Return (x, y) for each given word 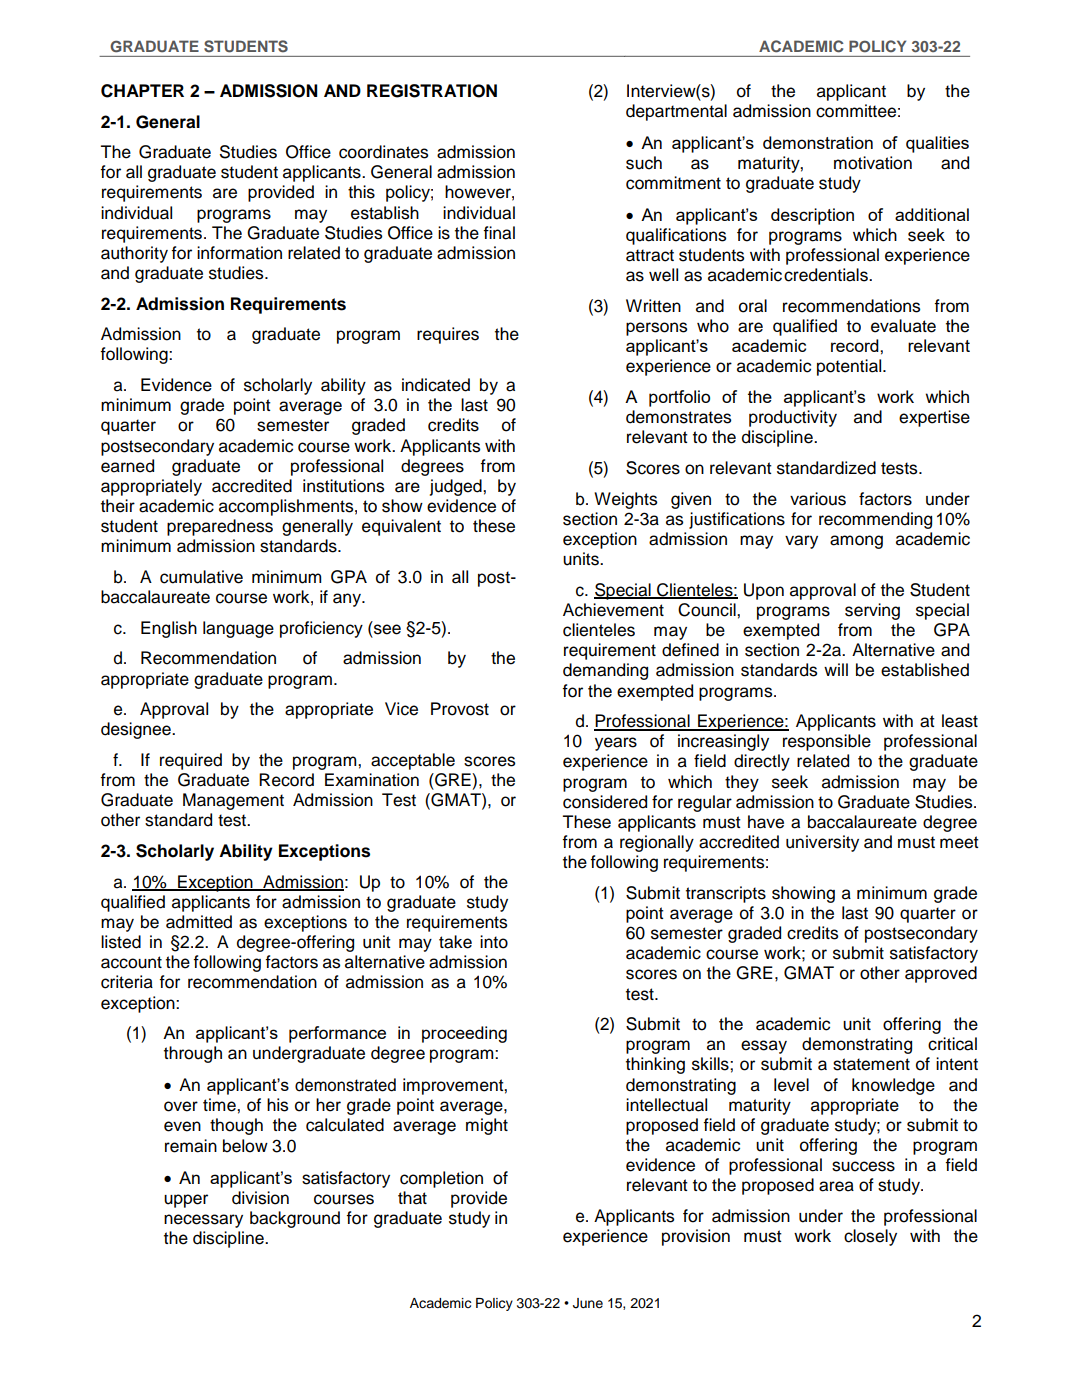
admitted (199, 922)
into (494, 942)
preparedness (220, 527)
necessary (203, 1221)
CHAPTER (142, 91)
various (818, 499)
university (822, 843)
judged (457, 487)
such (644, 163)
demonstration (818, 142)
